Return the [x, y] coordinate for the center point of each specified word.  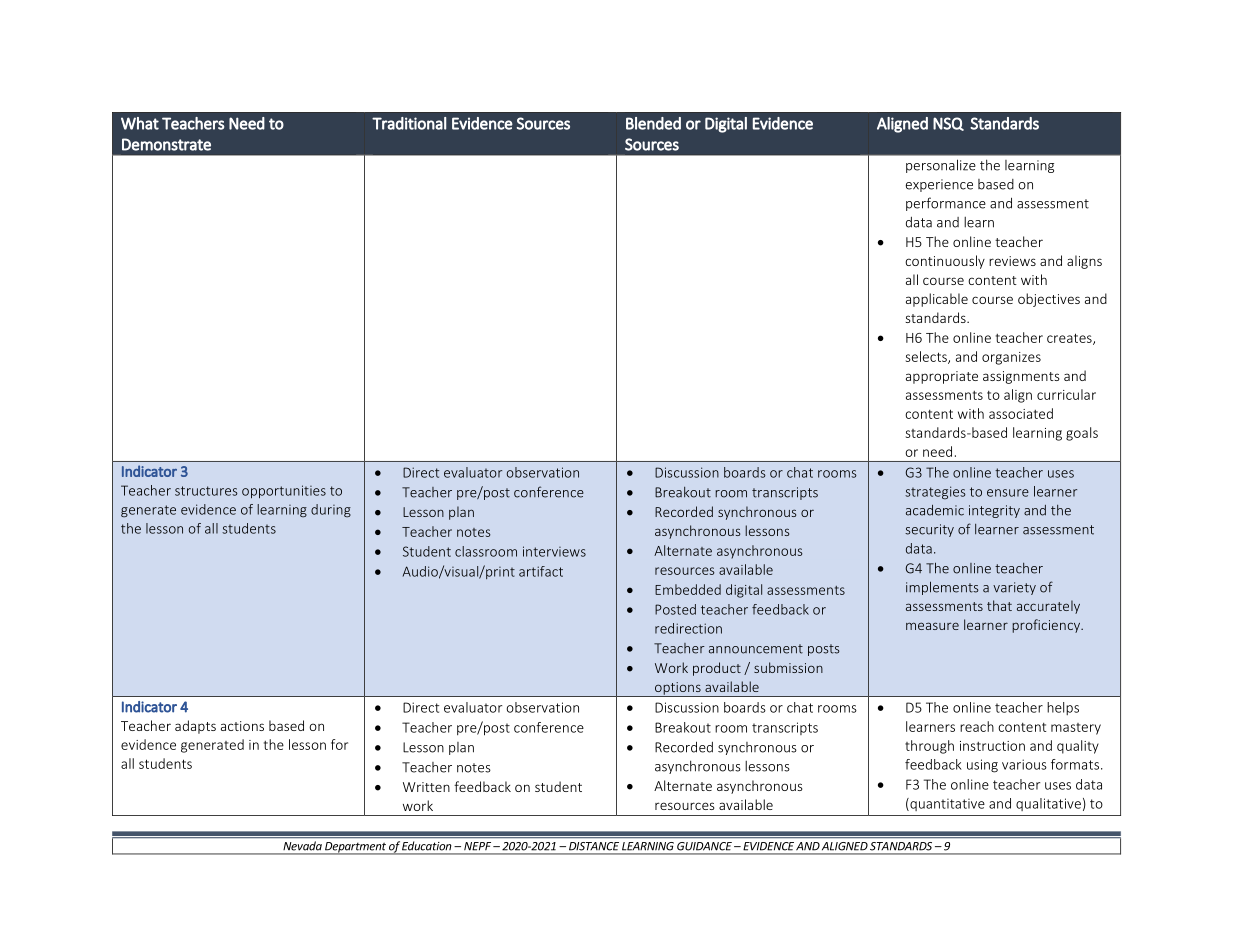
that [999, 605]
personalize [941, 166]
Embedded [688, 589]
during [331, 511]
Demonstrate [166, 144]
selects [927, 357]
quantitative [946, 804]
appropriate [942, 377]
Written [426, 787]
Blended [653, 123]
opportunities [284, 491]
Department [355, 848]
